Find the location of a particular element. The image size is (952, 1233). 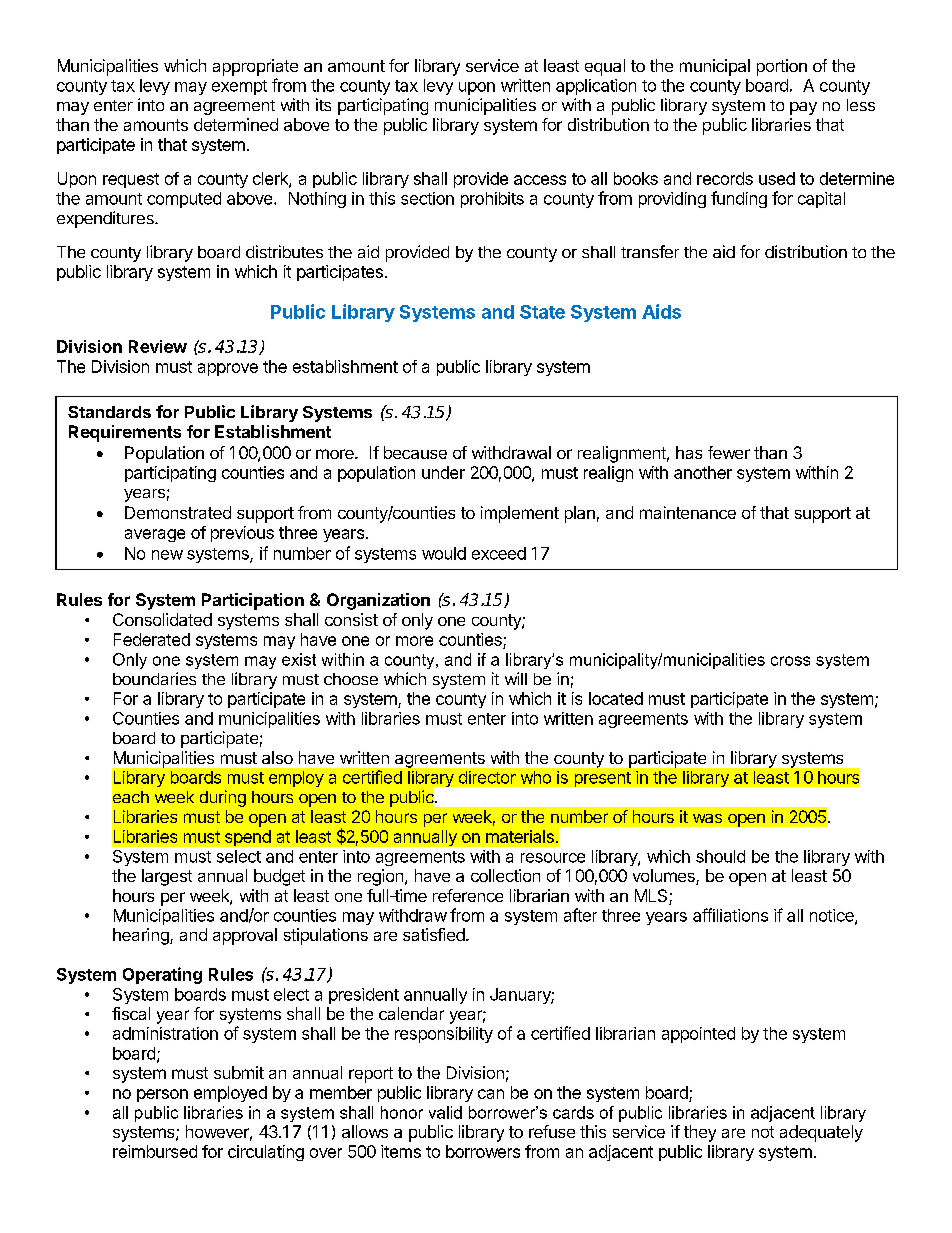

Aids is located at coordinates (661, 311).
